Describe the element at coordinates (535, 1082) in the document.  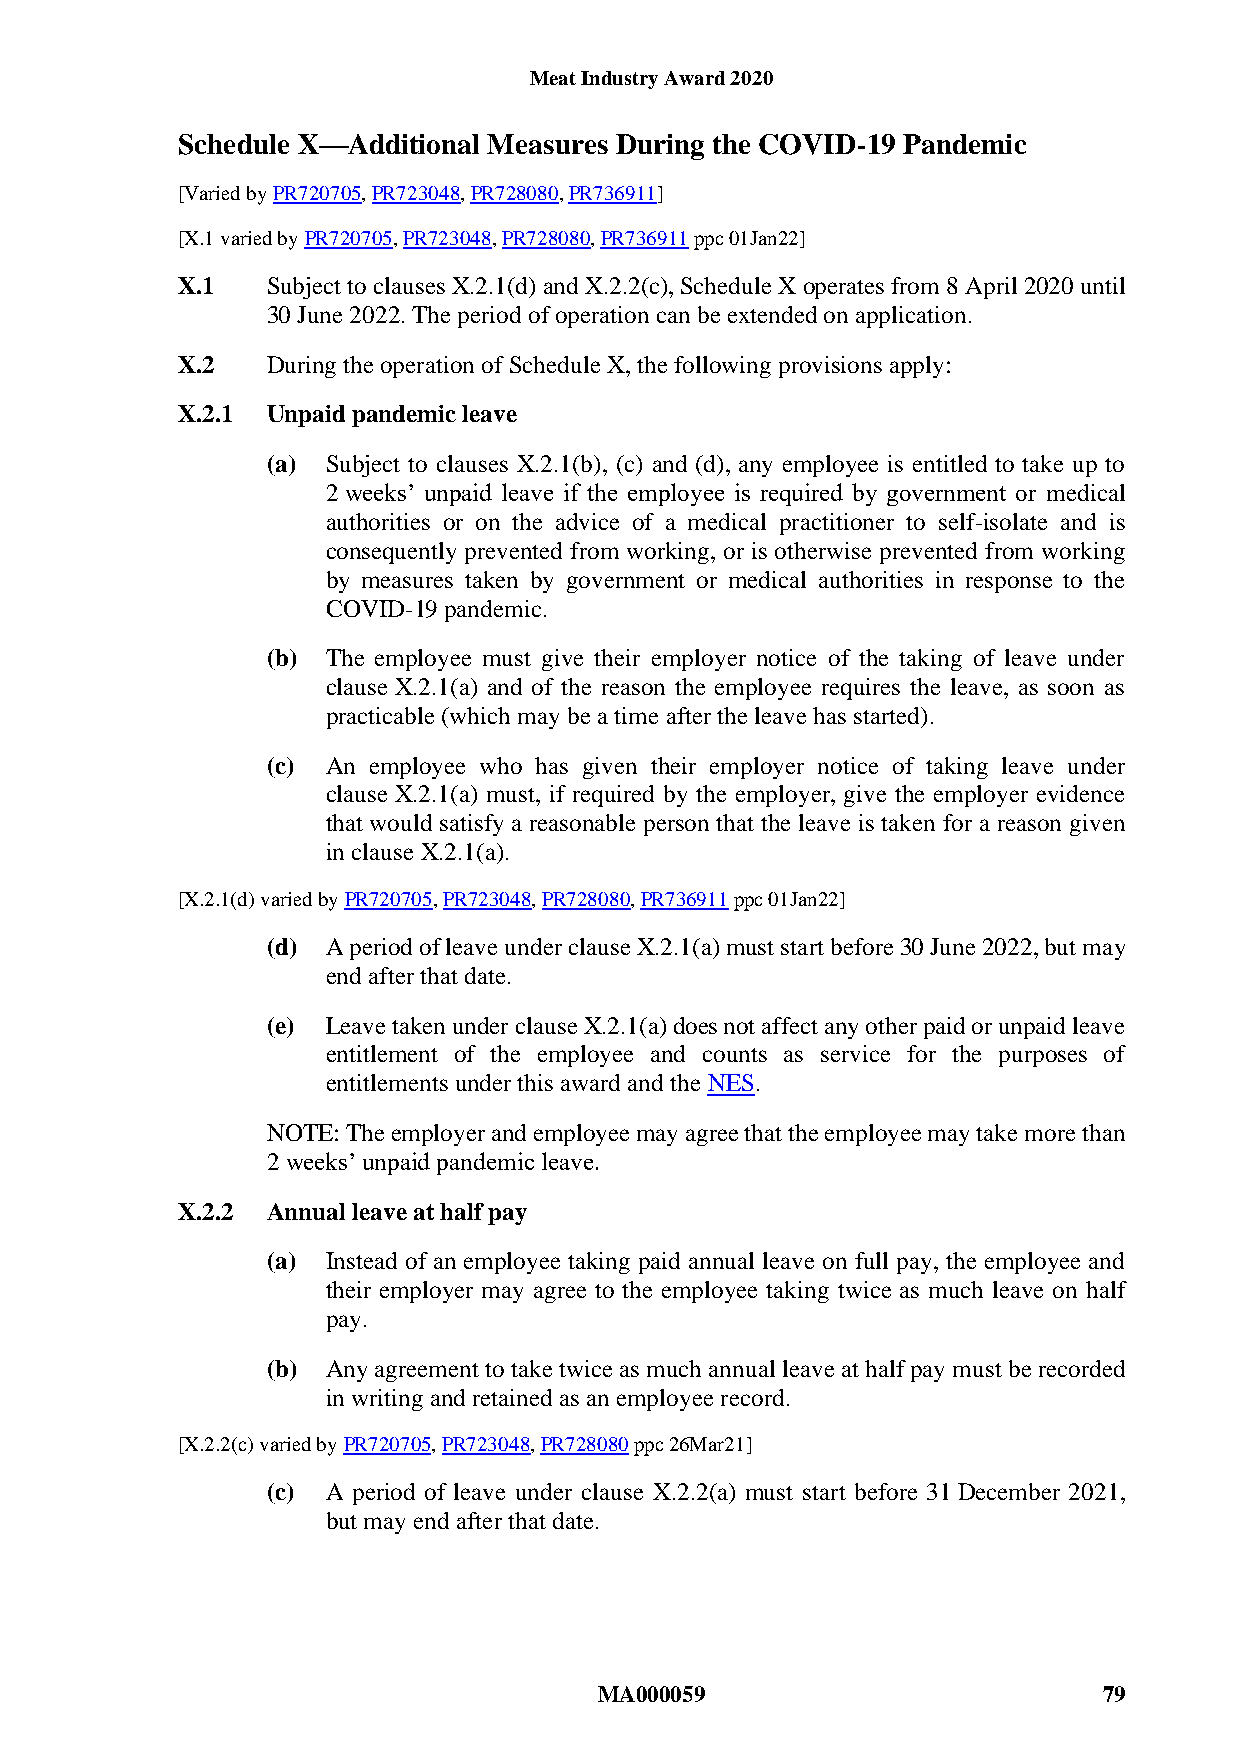
I see `this` at that location.
